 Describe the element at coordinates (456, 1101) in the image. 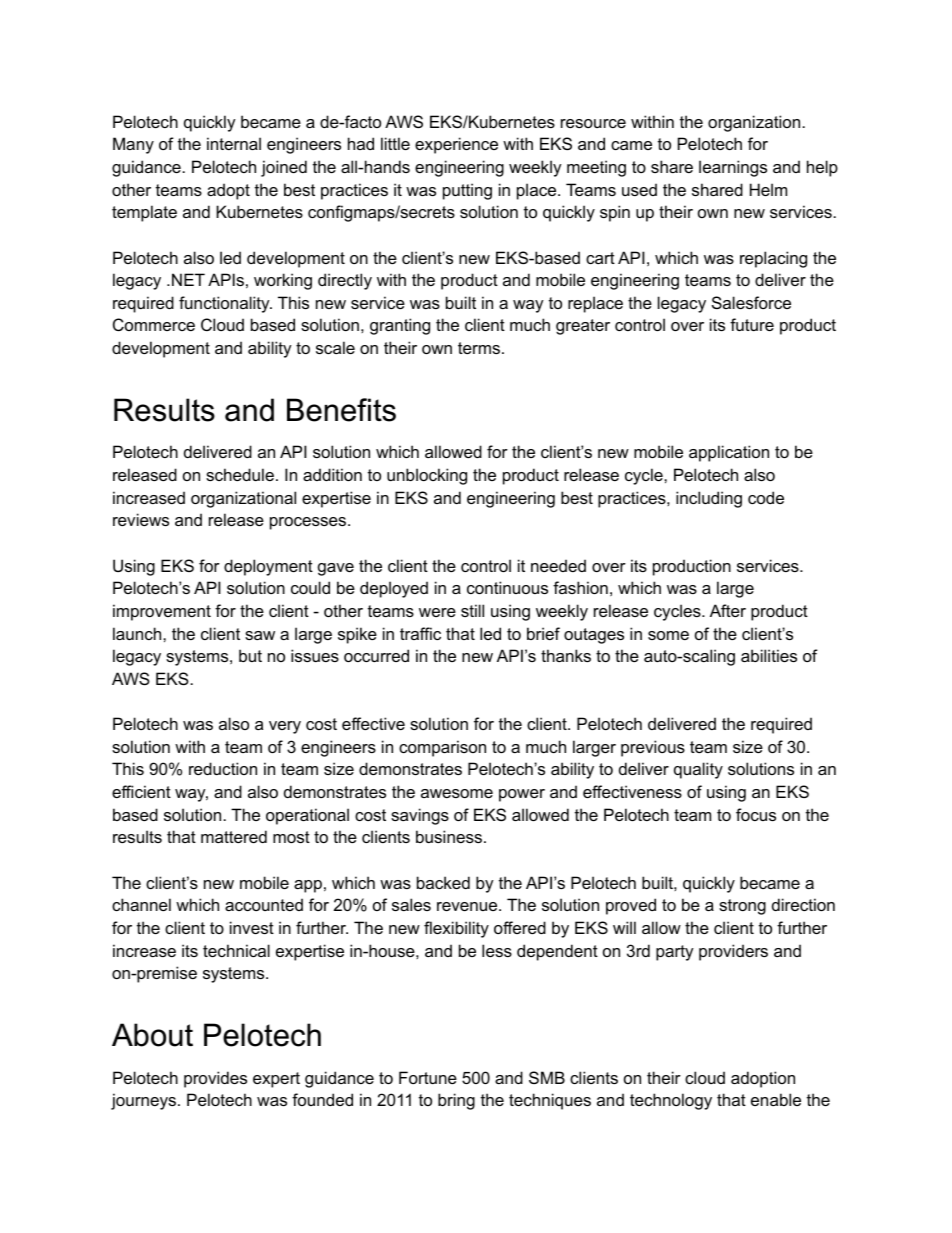

I see `bring` at that location.
